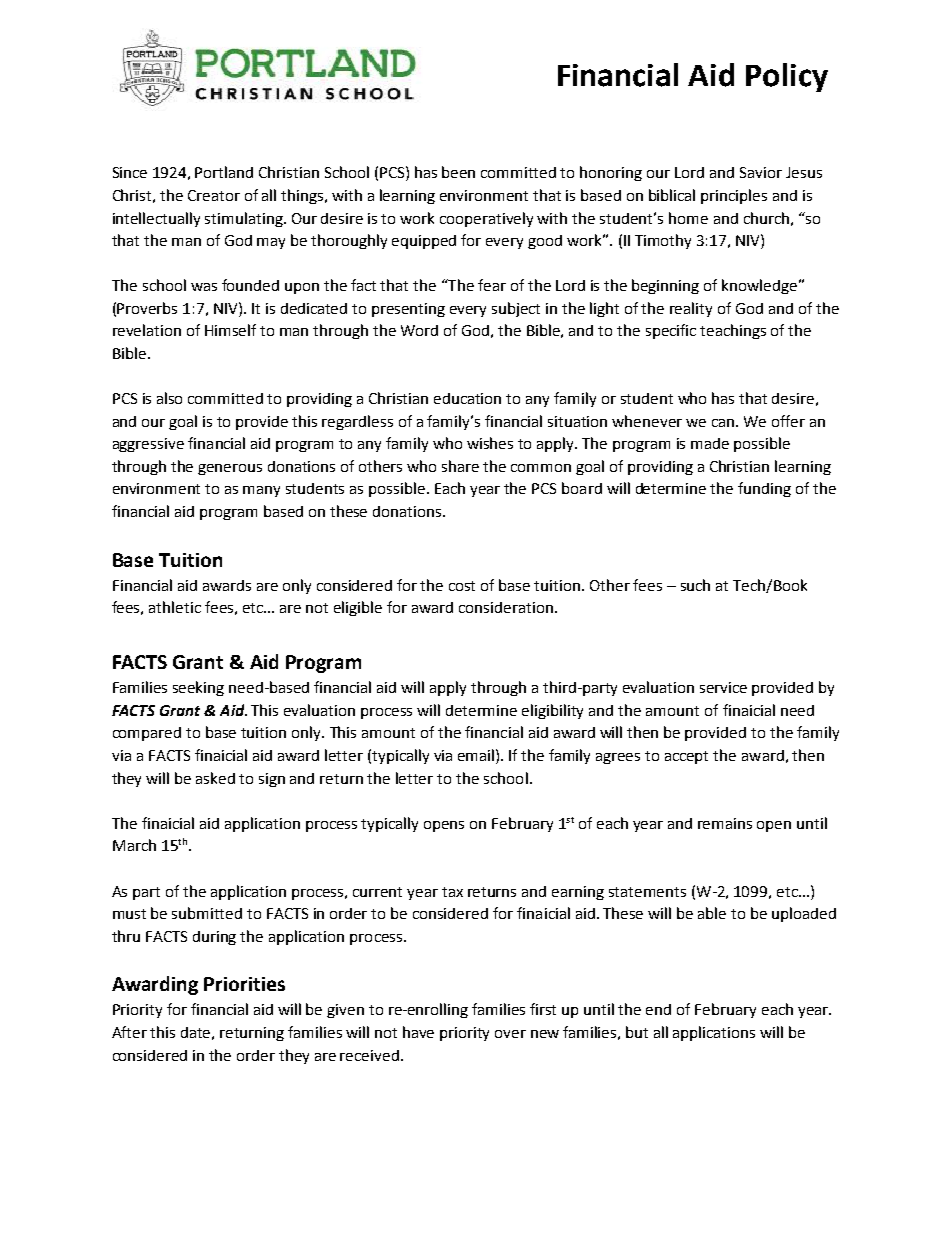 Image resolution: width=952 pixels, height=1233 pixels. What do you see at coordinates (695, 585) in the document?
I see `such` at bounding box center [695, 585].
